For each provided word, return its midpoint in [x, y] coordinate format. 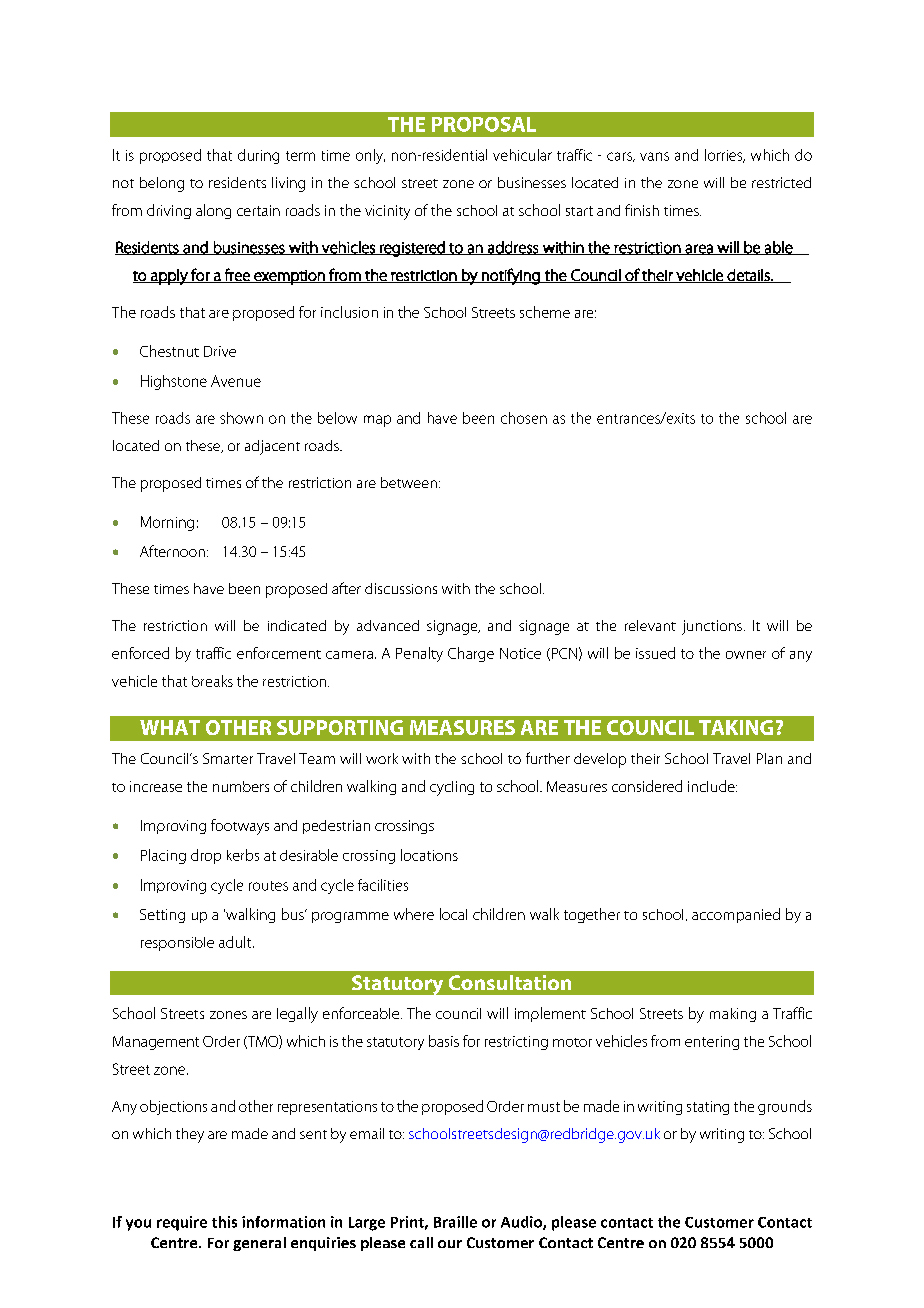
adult [236, 942]
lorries [725, 156]
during [258, 156]
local [453, 914]
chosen [524, 418]
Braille [455, 1222]
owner [746, 655]
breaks [212, 681]
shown [241, 418]
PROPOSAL [484, 124]
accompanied [736, 915]
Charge [471, 654]
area [699, 249]
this [224, 1222]
